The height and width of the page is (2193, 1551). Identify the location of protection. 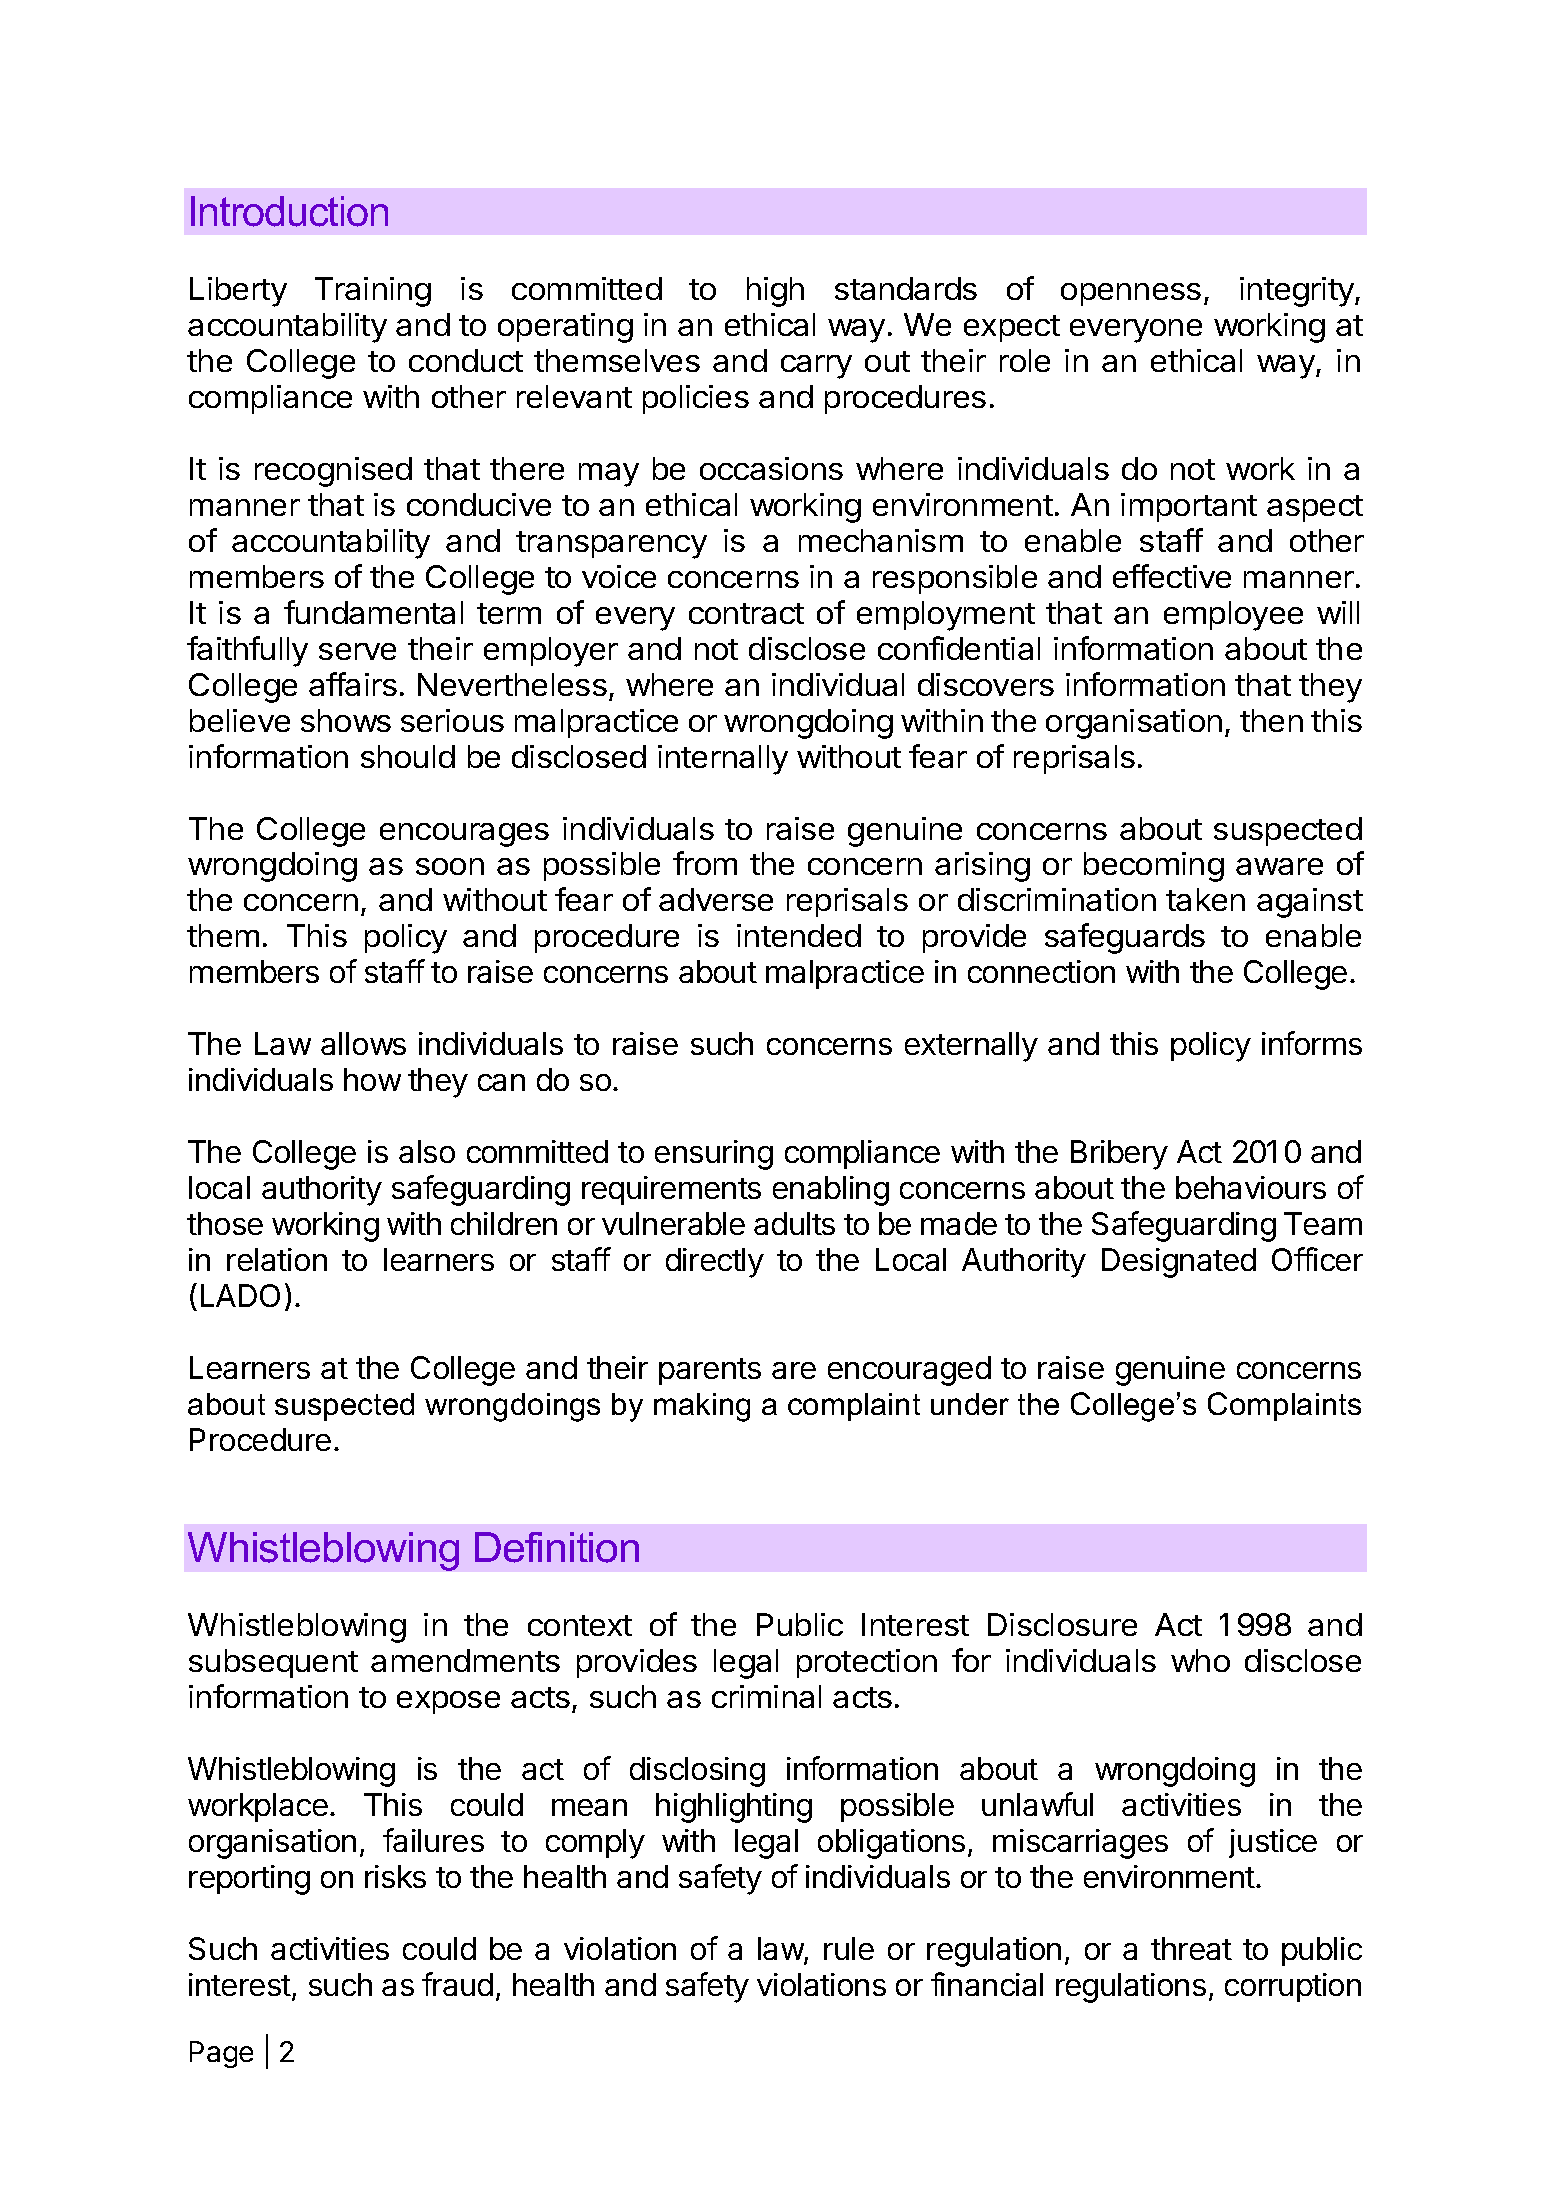
(867, 1663).
